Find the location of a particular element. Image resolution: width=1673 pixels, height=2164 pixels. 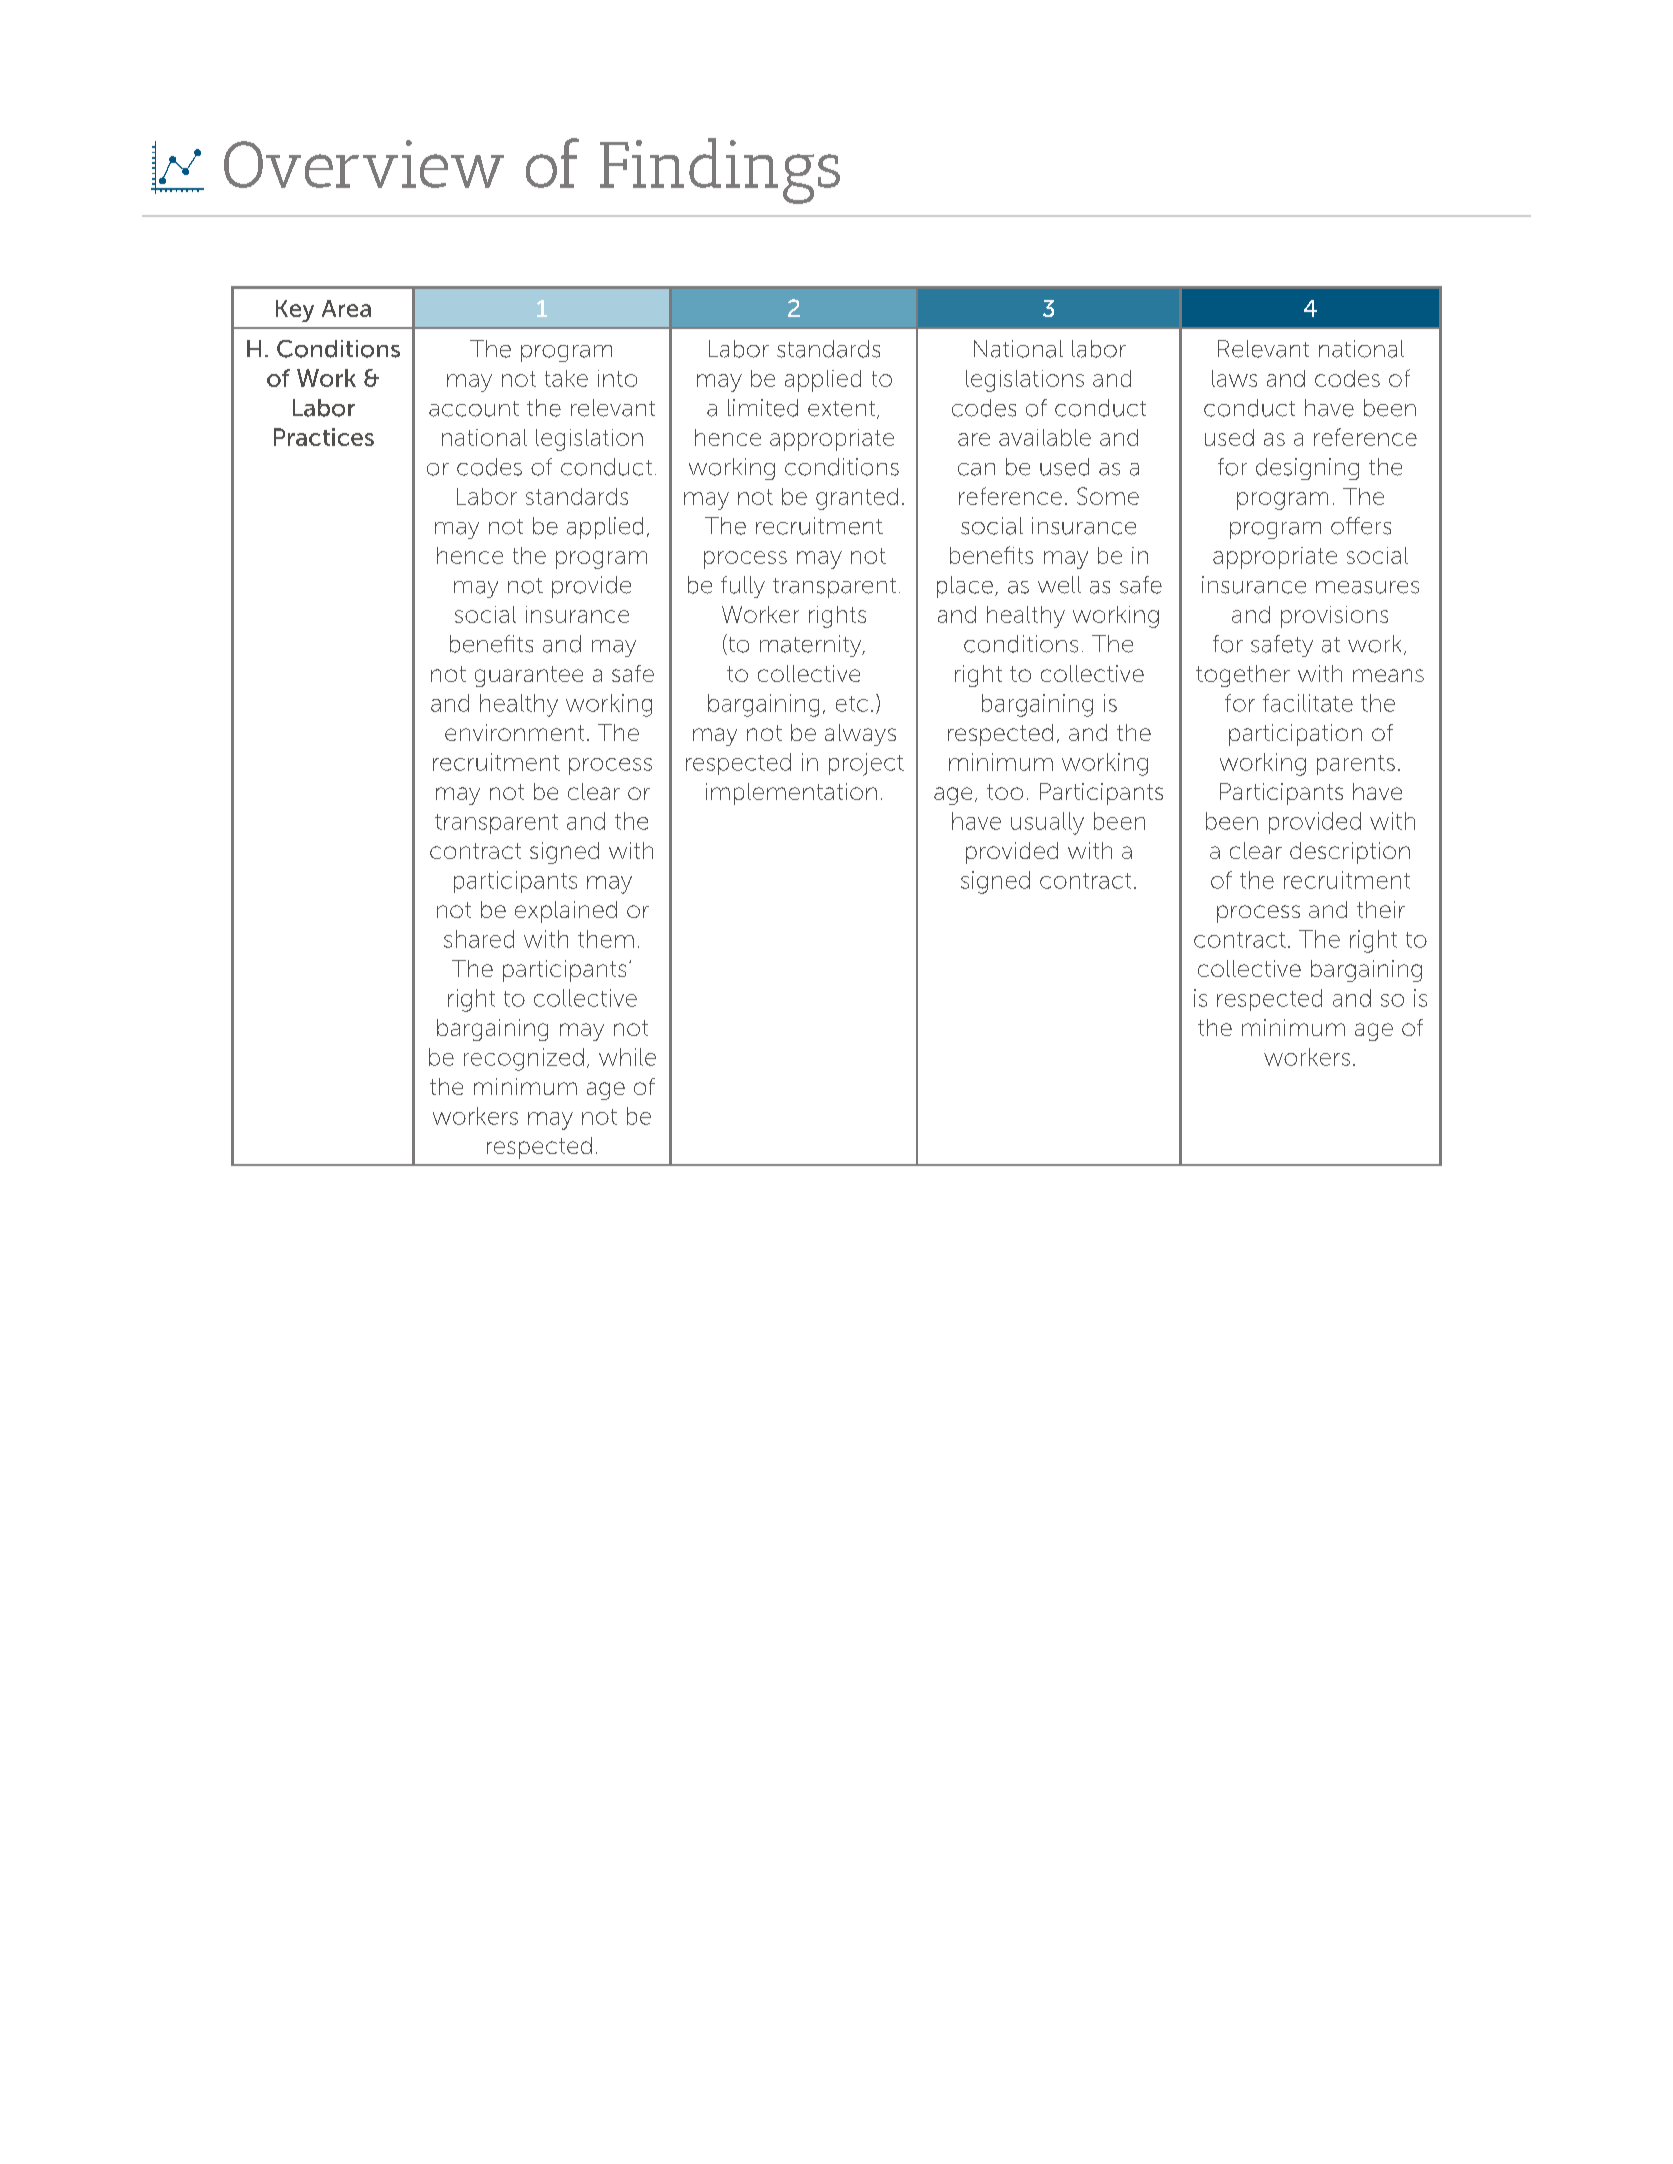

their is located at coordinates (1381, 909).
